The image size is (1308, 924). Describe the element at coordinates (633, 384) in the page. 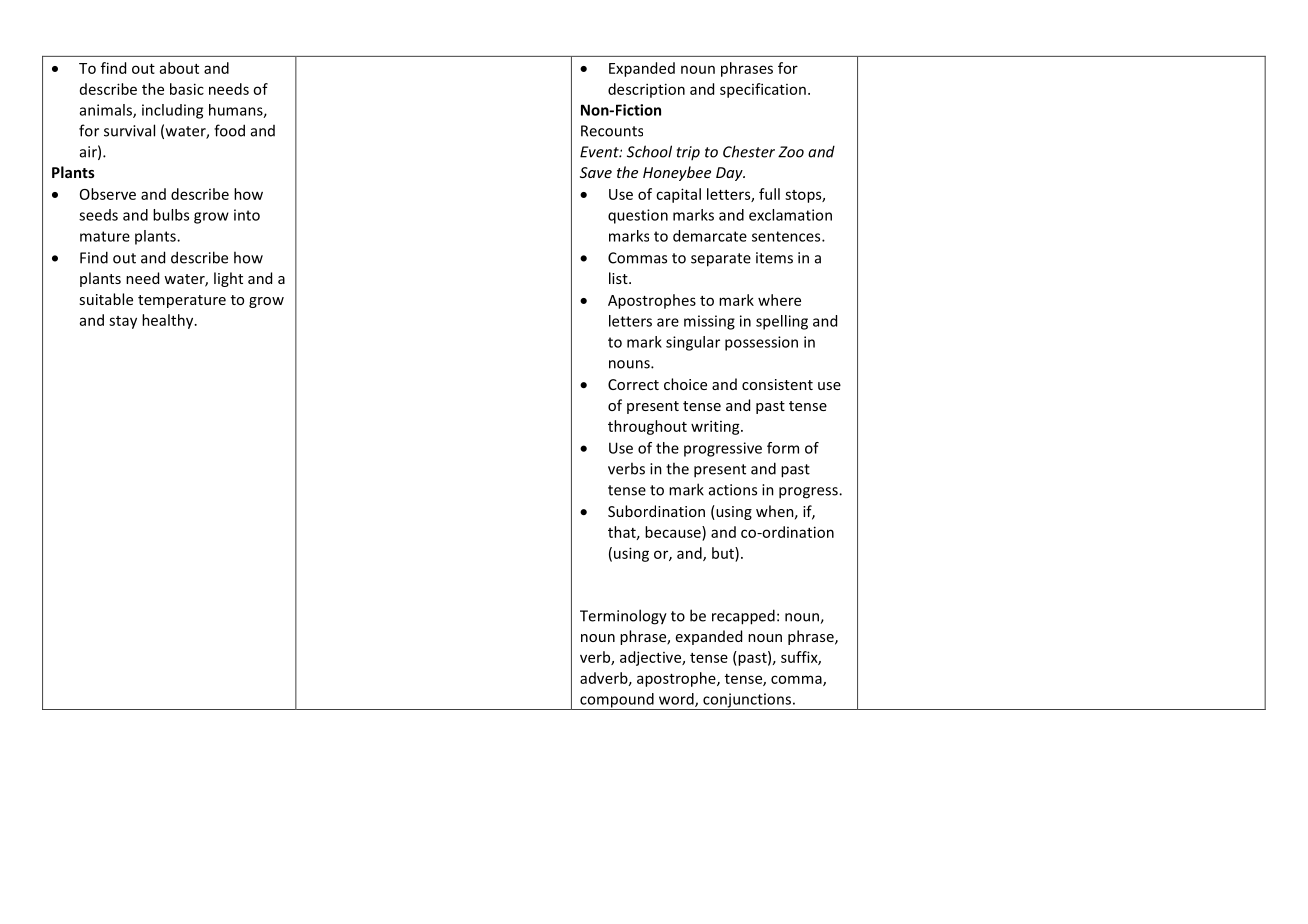

I see `Correct` at that location.
